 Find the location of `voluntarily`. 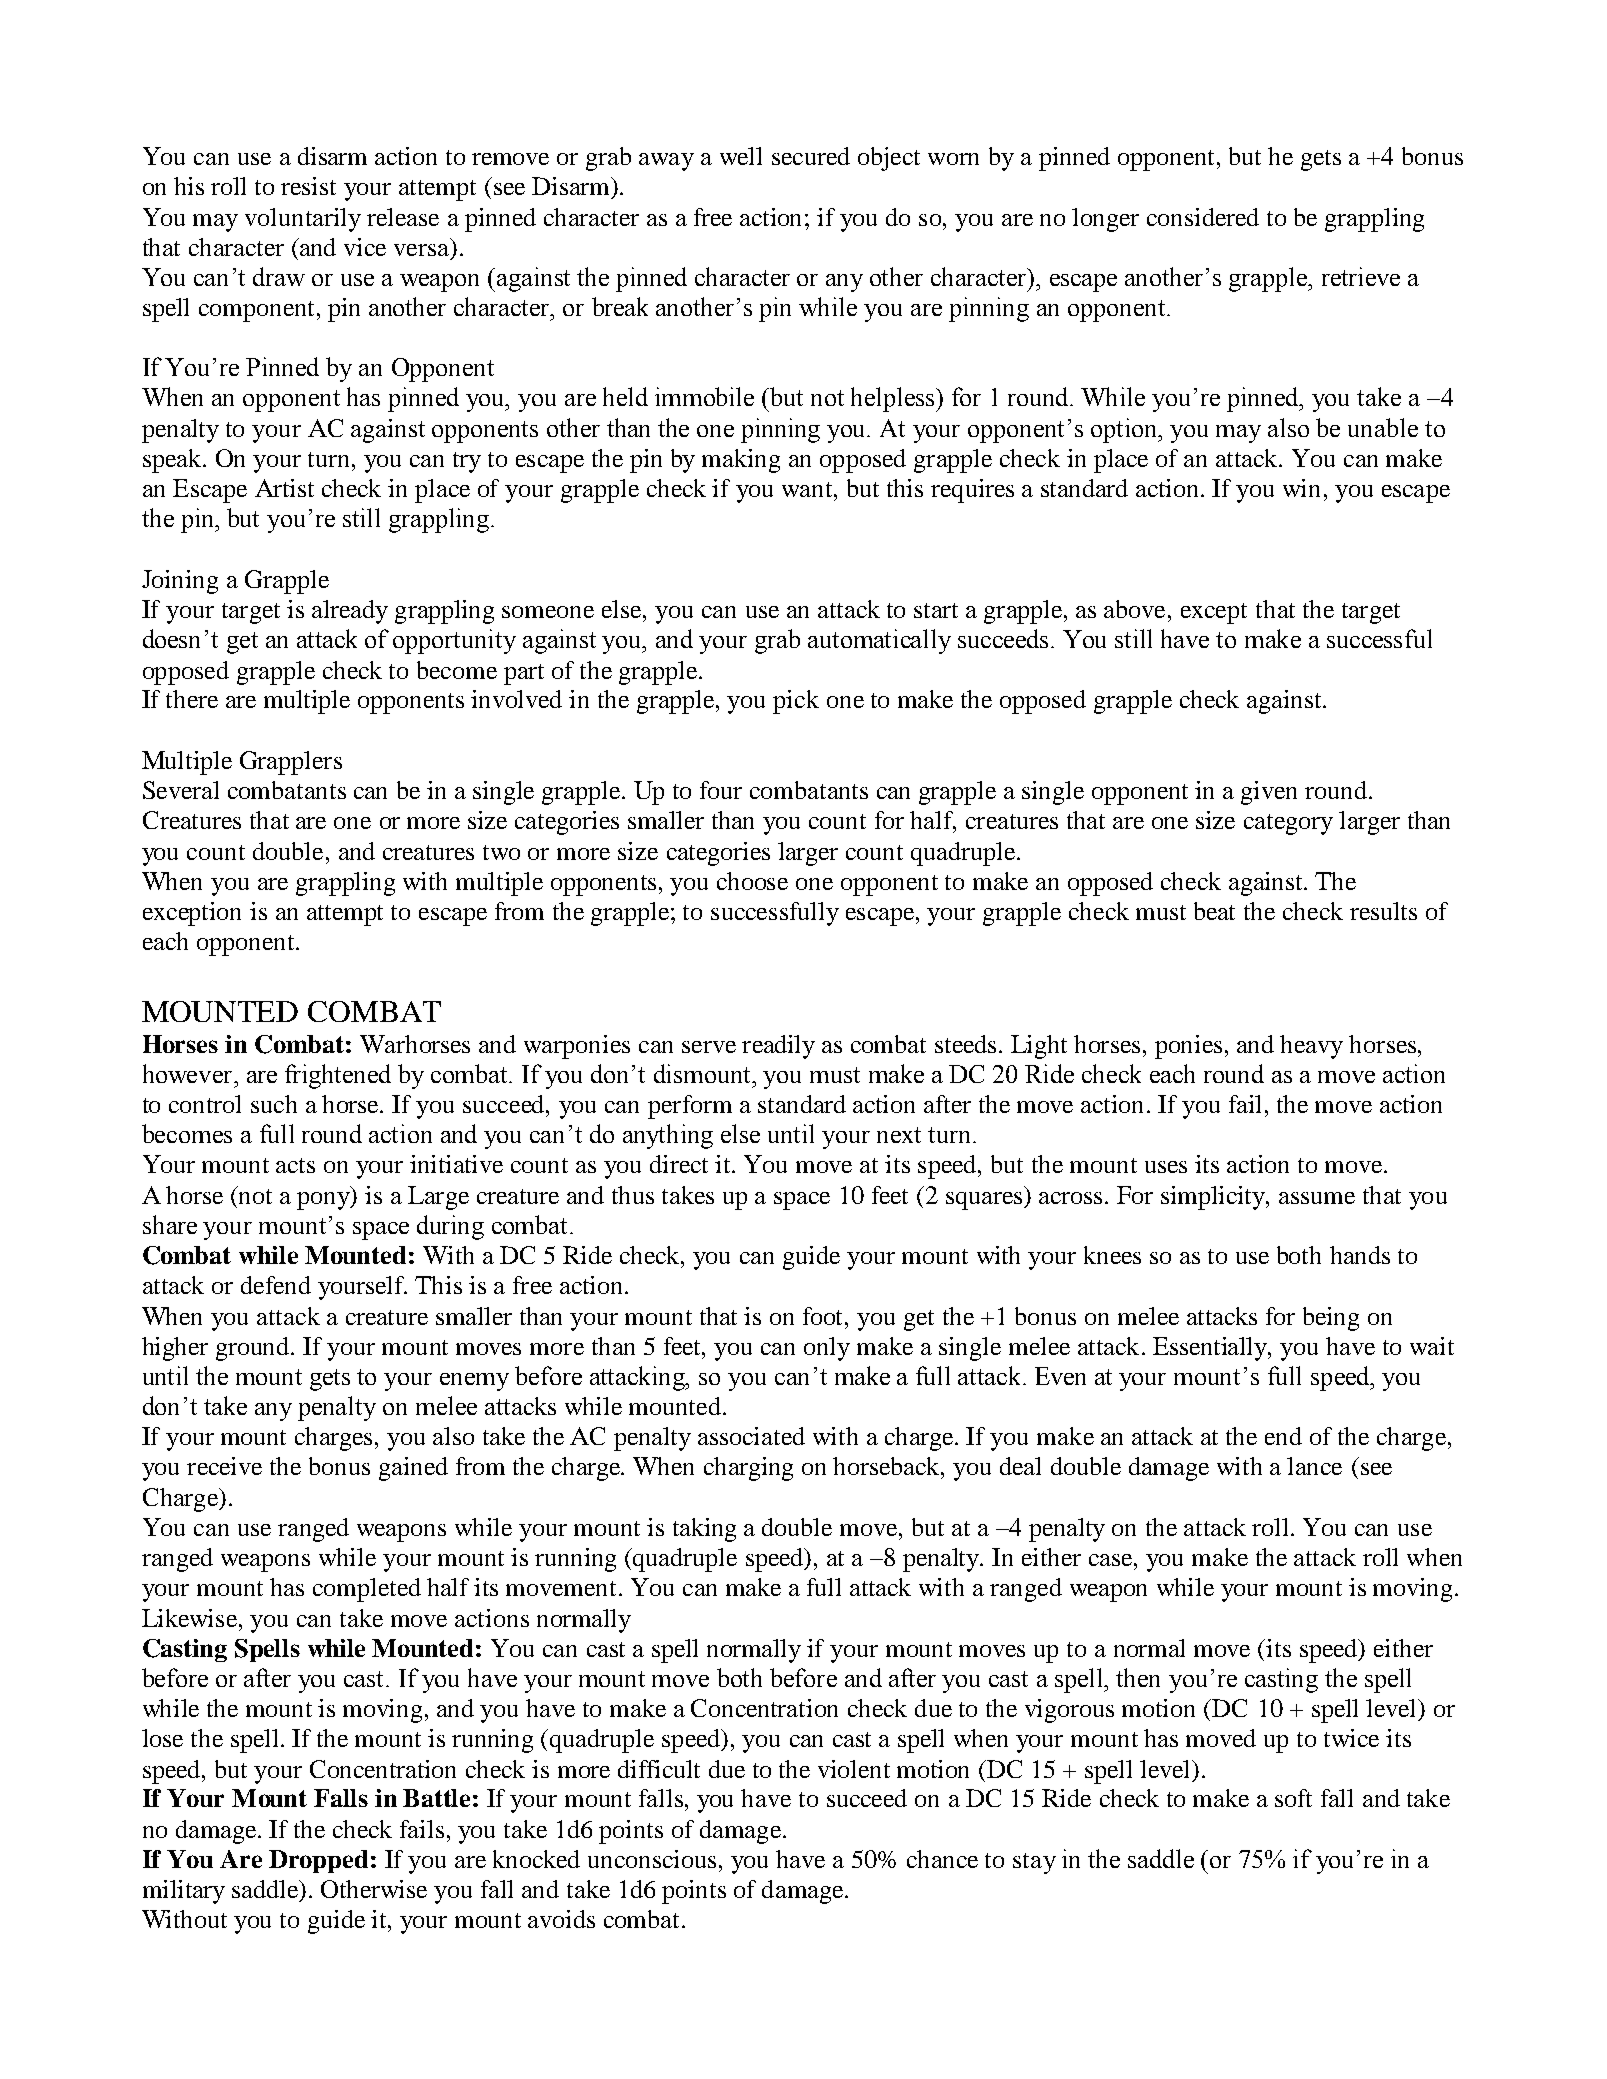

voluntarily is located at coordinates (303, 220).
